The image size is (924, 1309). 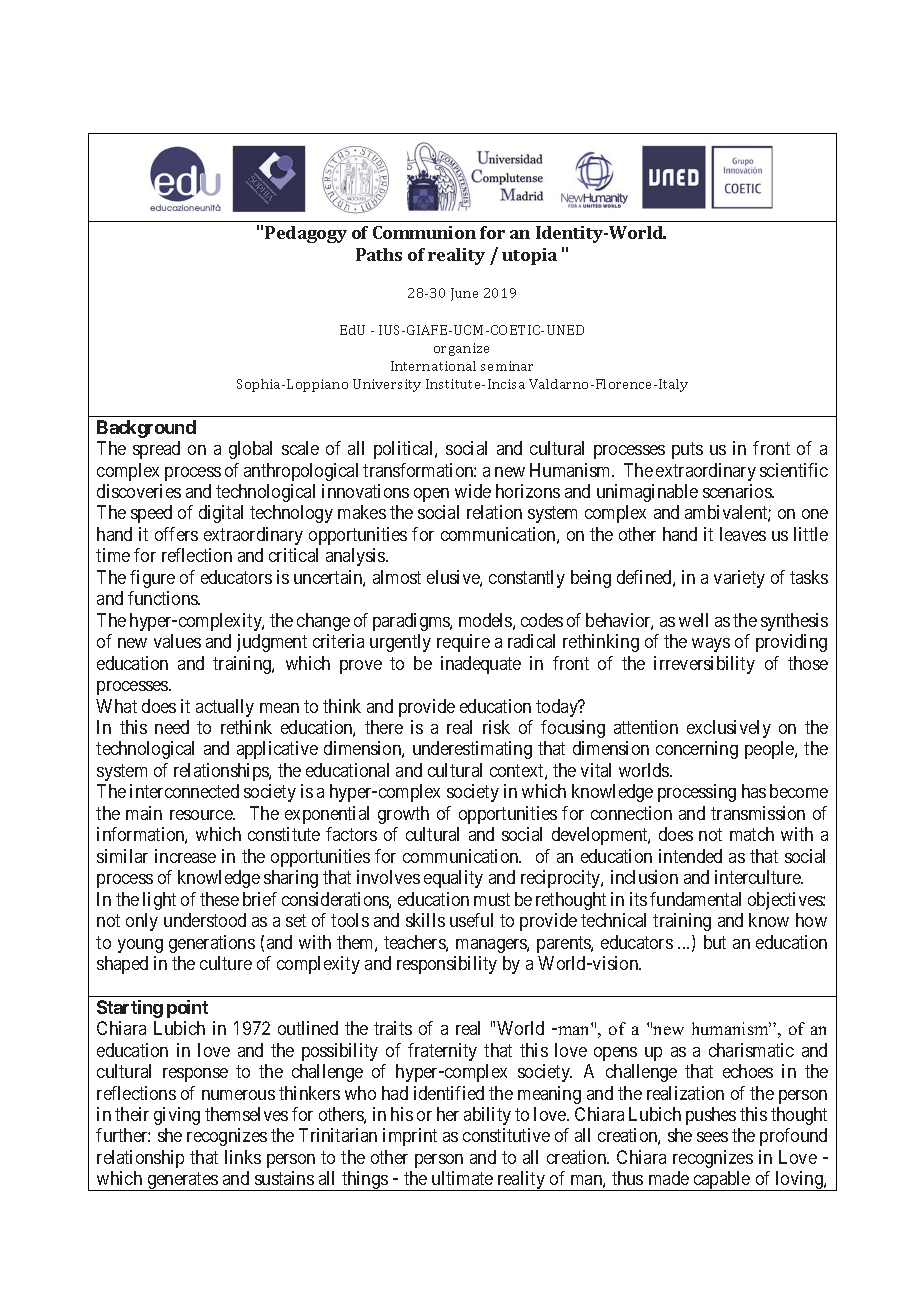 What do you see at coordinates (529, 256) in the screenshot?
I see `utopia` at bounding box center [529, 256].
